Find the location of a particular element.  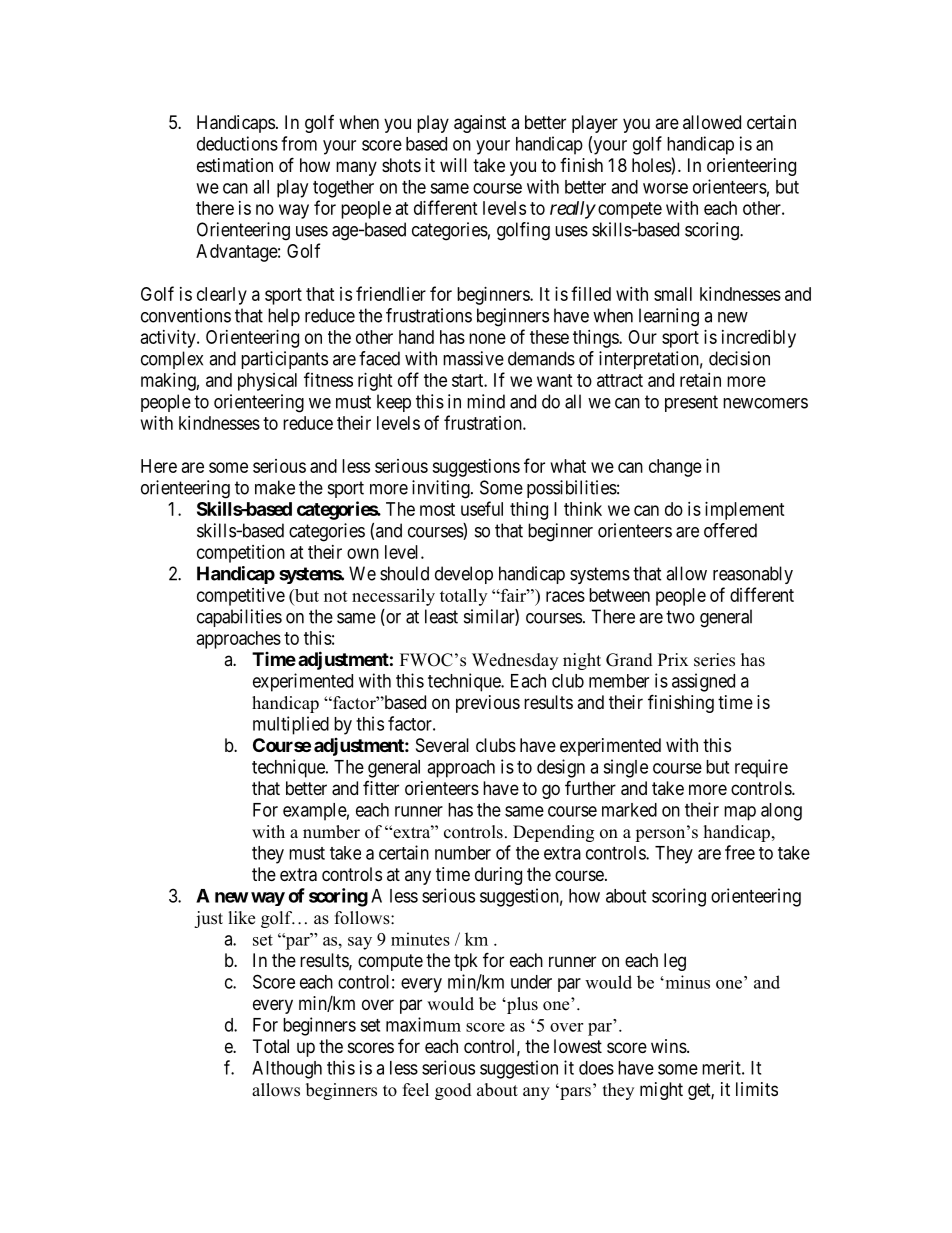

Although is located at coordinates (287, 1070).
